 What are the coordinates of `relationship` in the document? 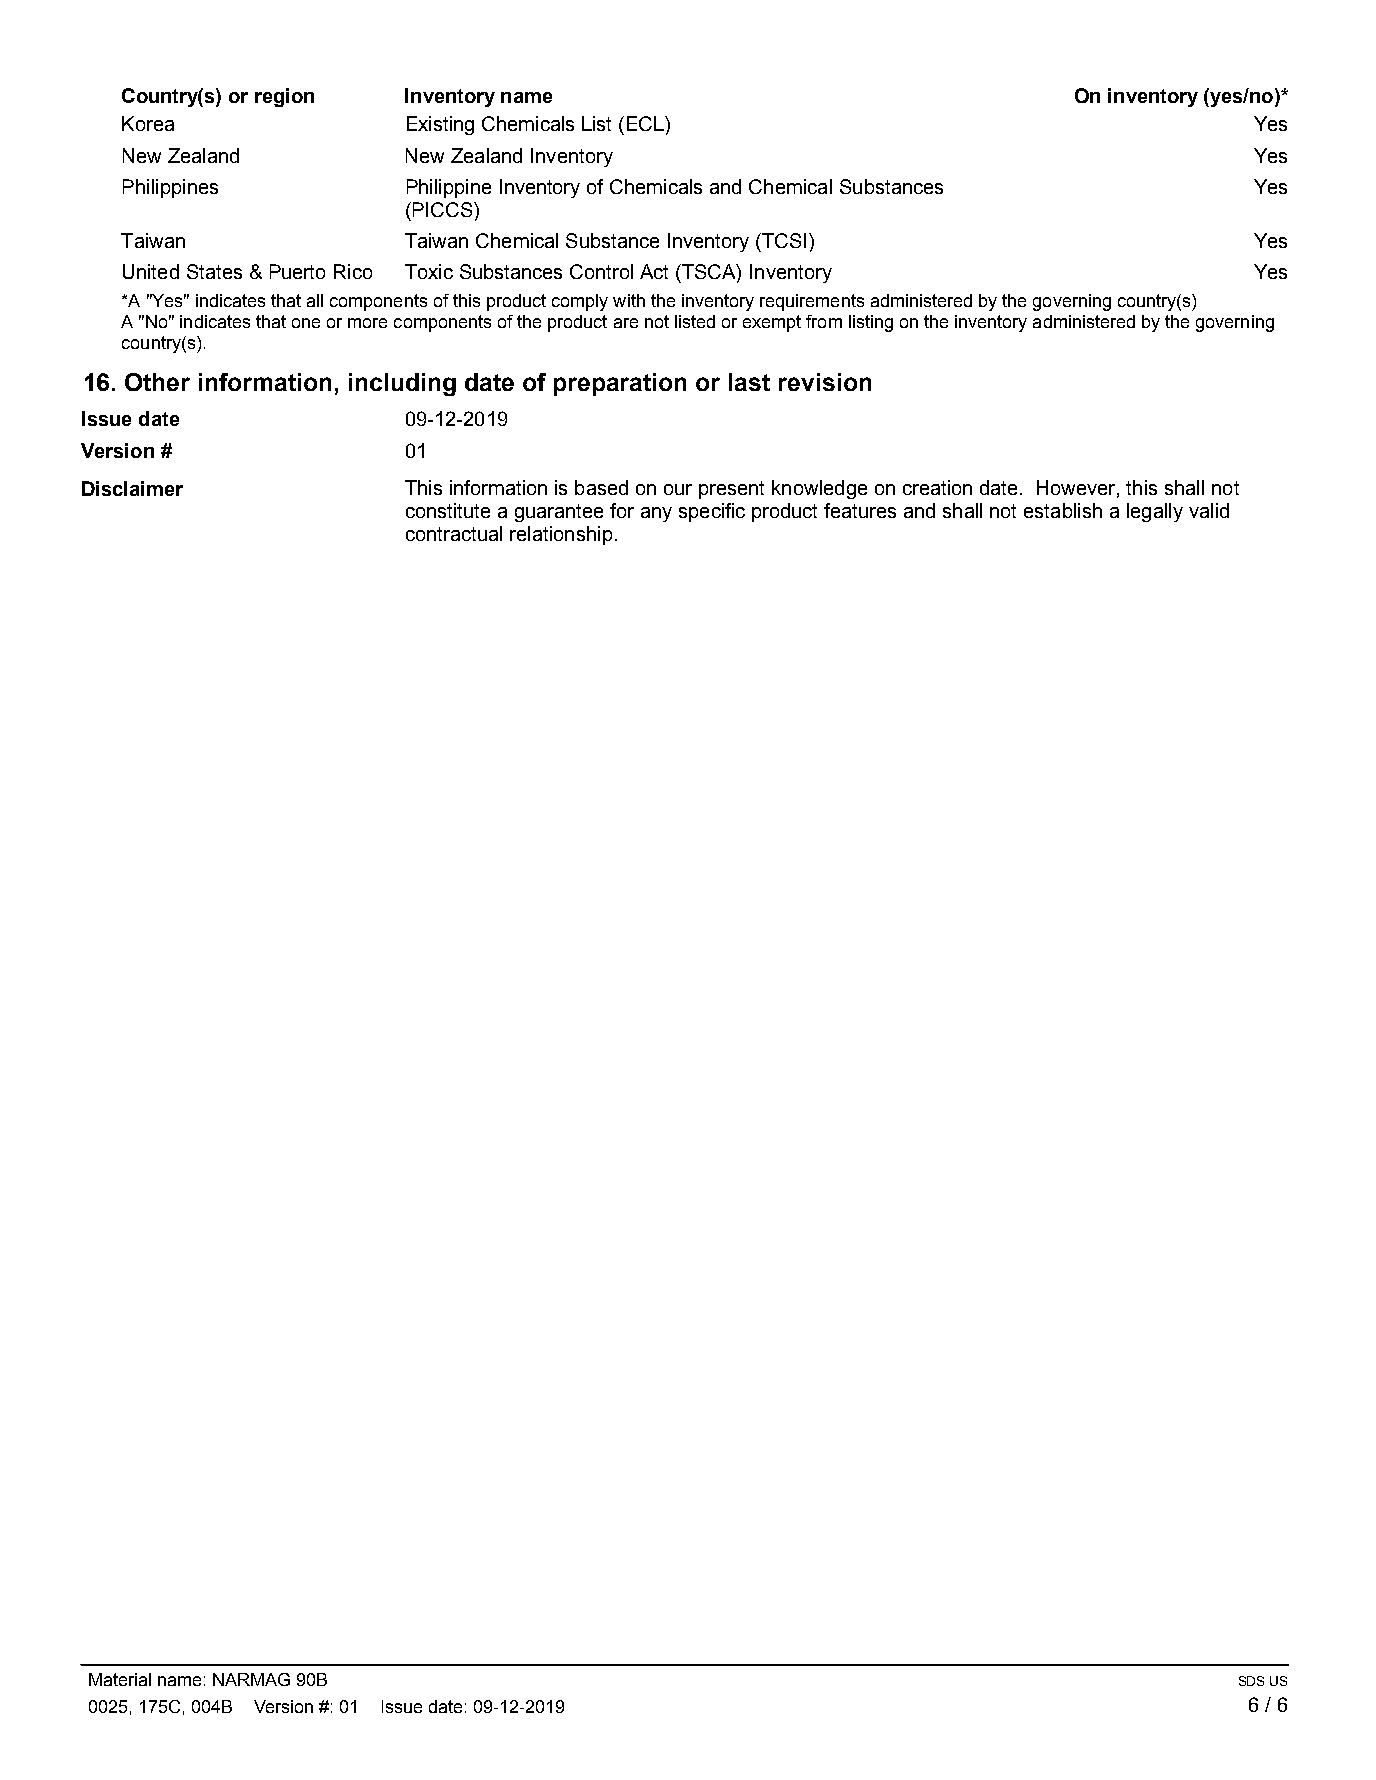 It's located at (561, 535).
